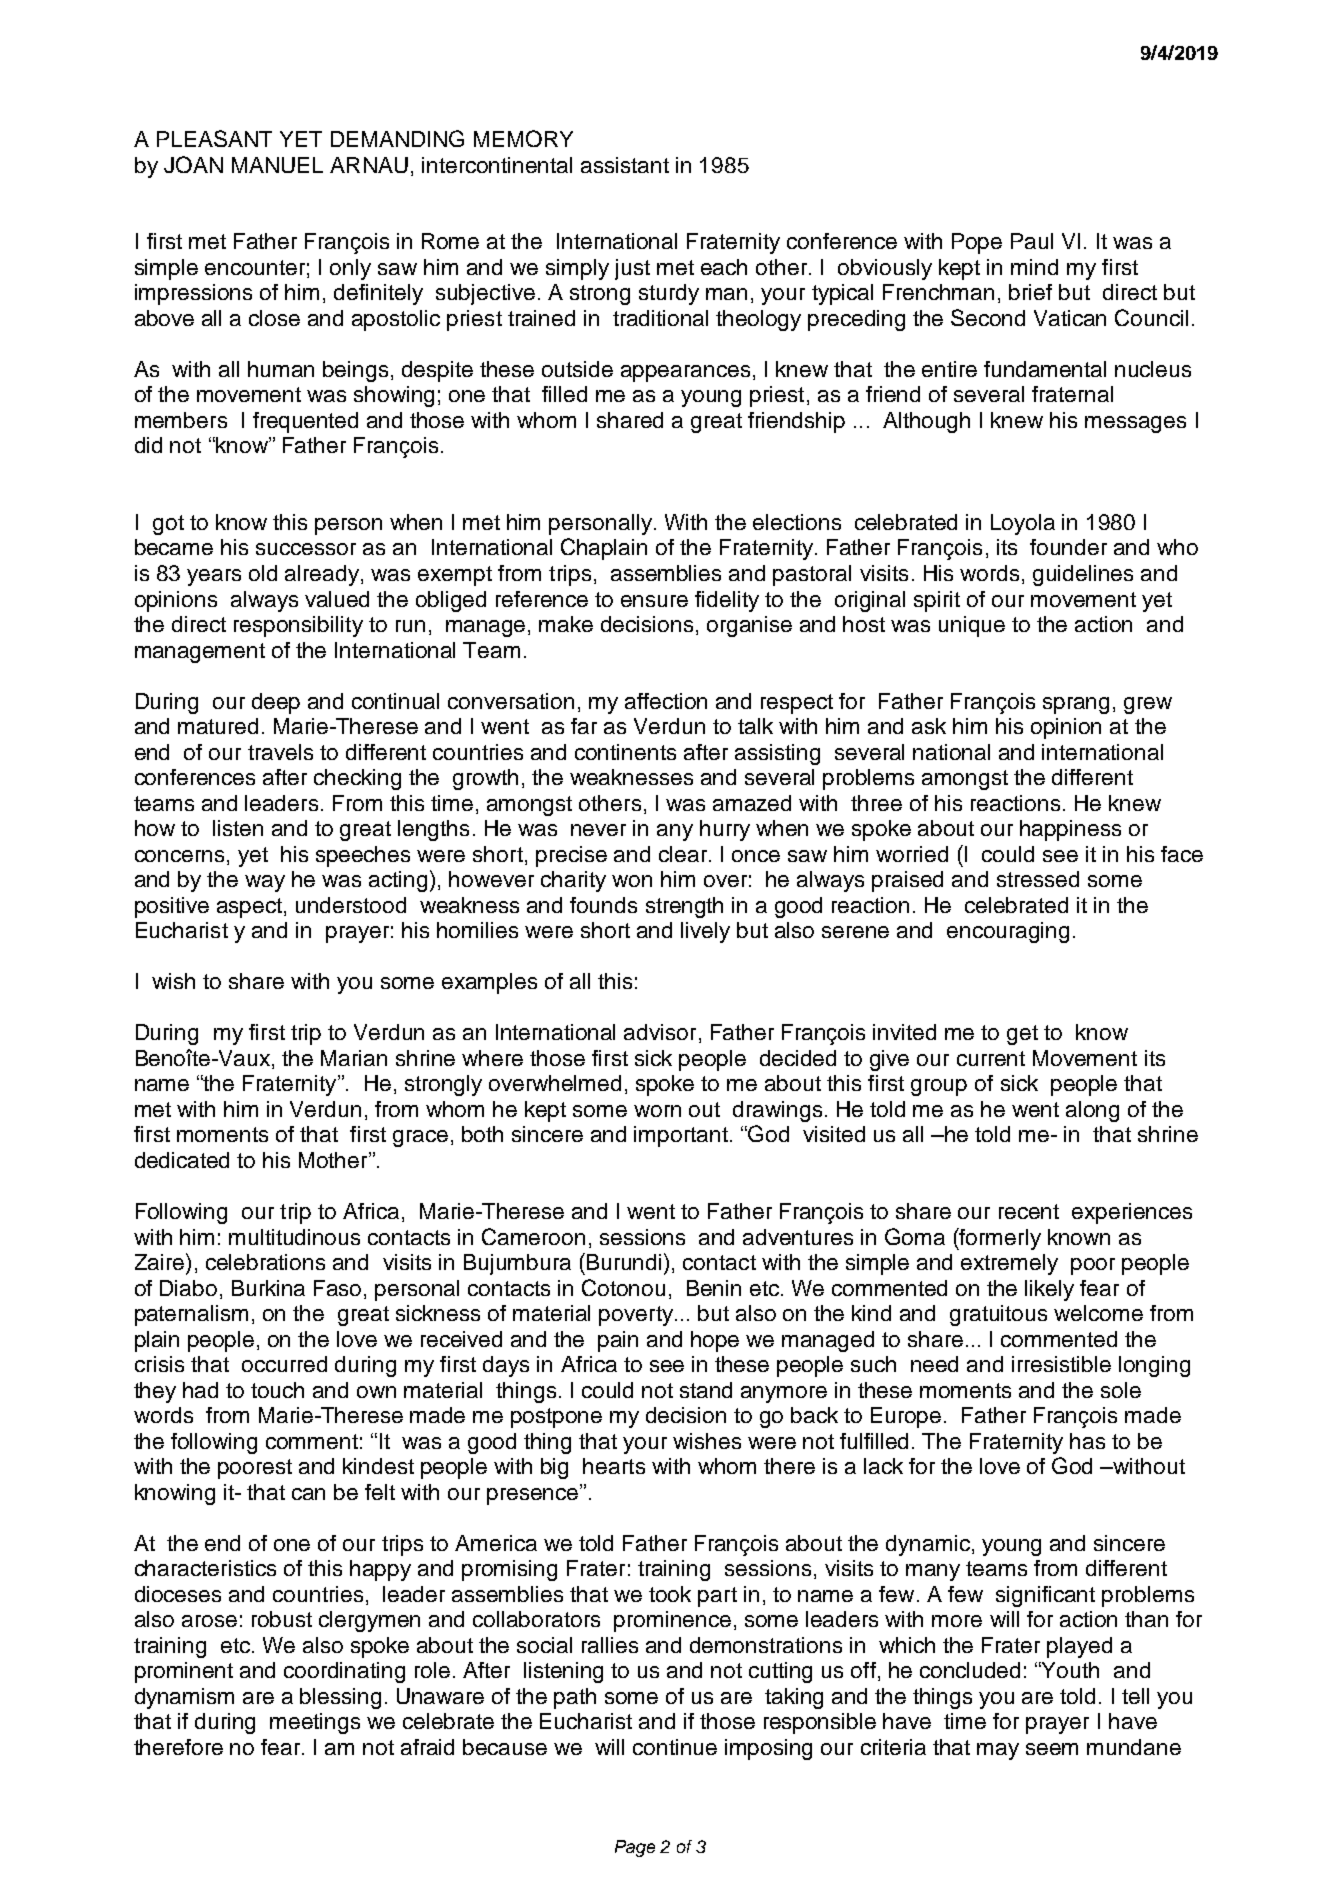  Describe the element at coordinates (277, 165) in the screenshot. I see `MANUEL` at that location.
